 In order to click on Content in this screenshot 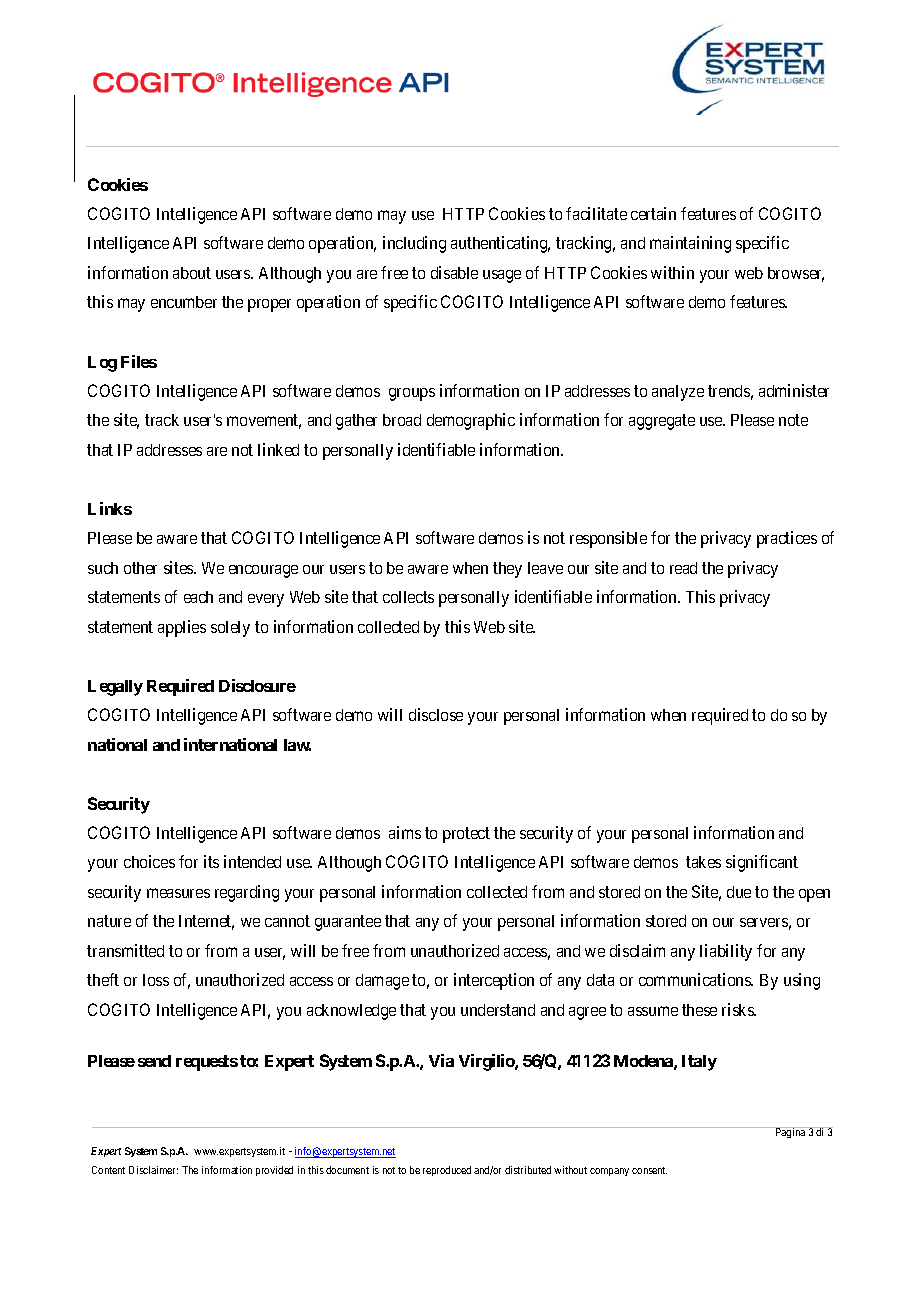, I will do `click(108, 1170)`.
